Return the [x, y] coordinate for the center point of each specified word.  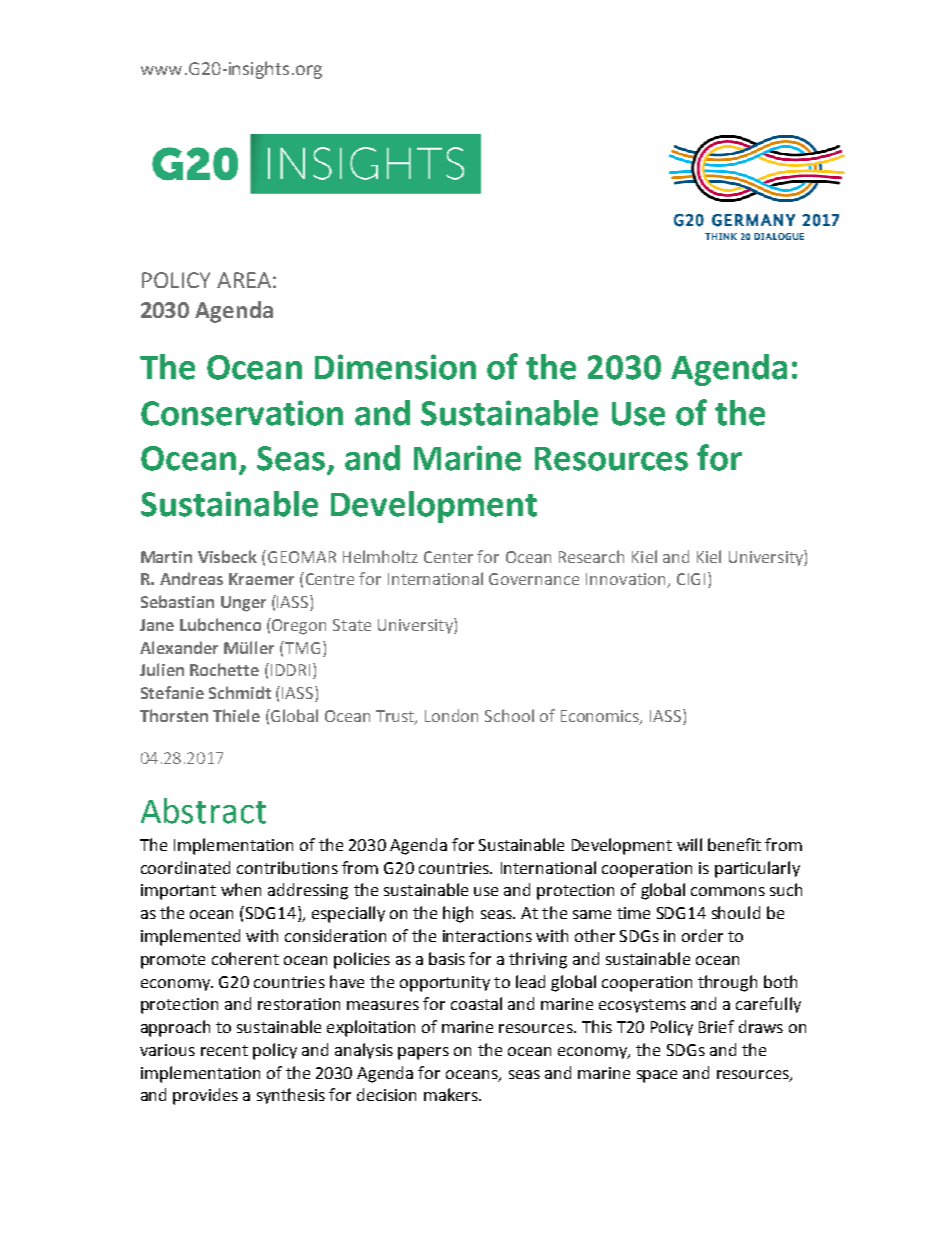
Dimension [395, 367]
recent [224, 1050]
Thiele [236, 715]
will [689, 844]
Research [591, 556]
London [451, 715]
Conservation [242, 413]
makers [452, 1094]
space [657, 1076]
